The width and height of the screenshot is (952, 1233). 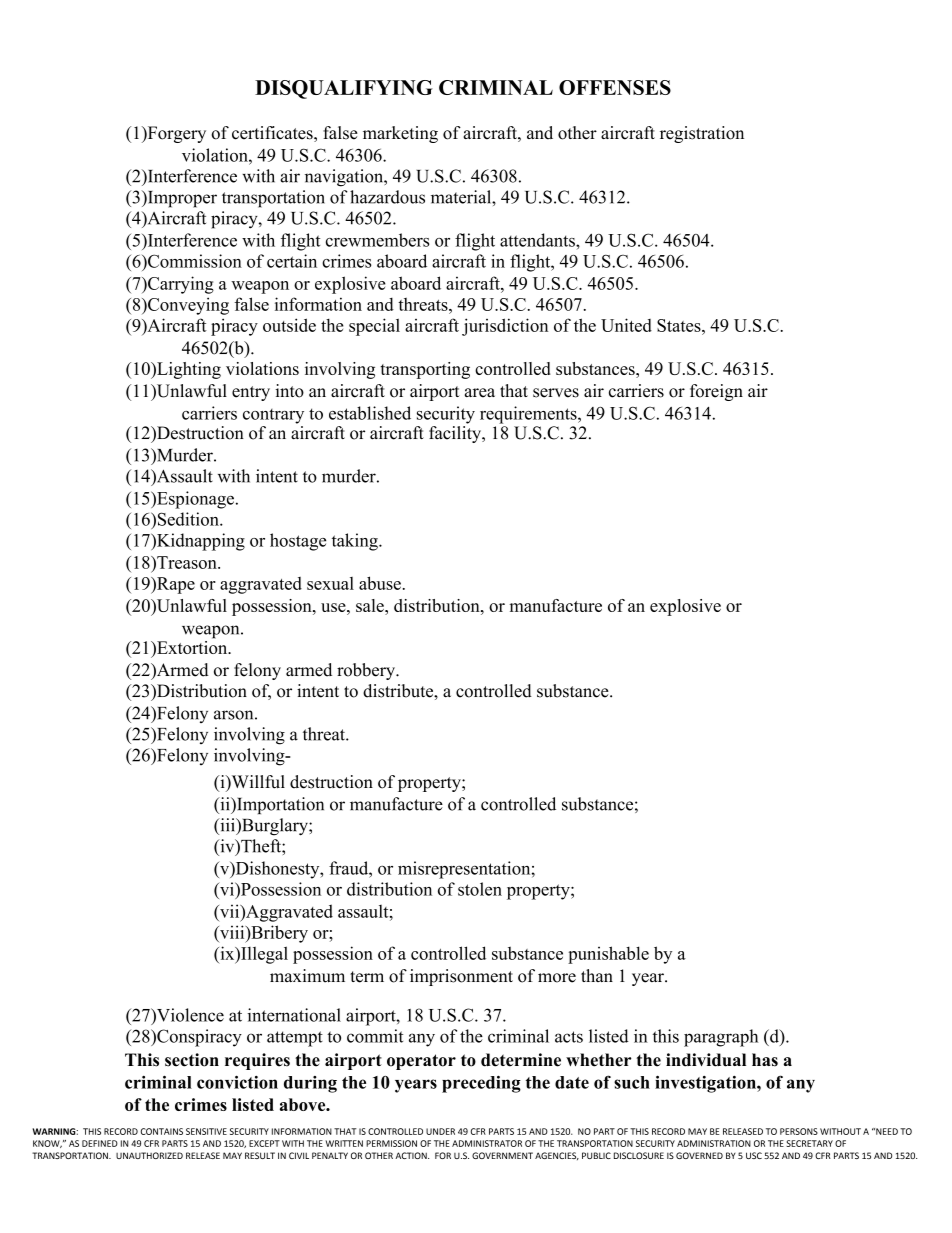 What do you see at coordinates (702, 134) in the screenshot?
I see `registration` at bounding box center [702, 134].
